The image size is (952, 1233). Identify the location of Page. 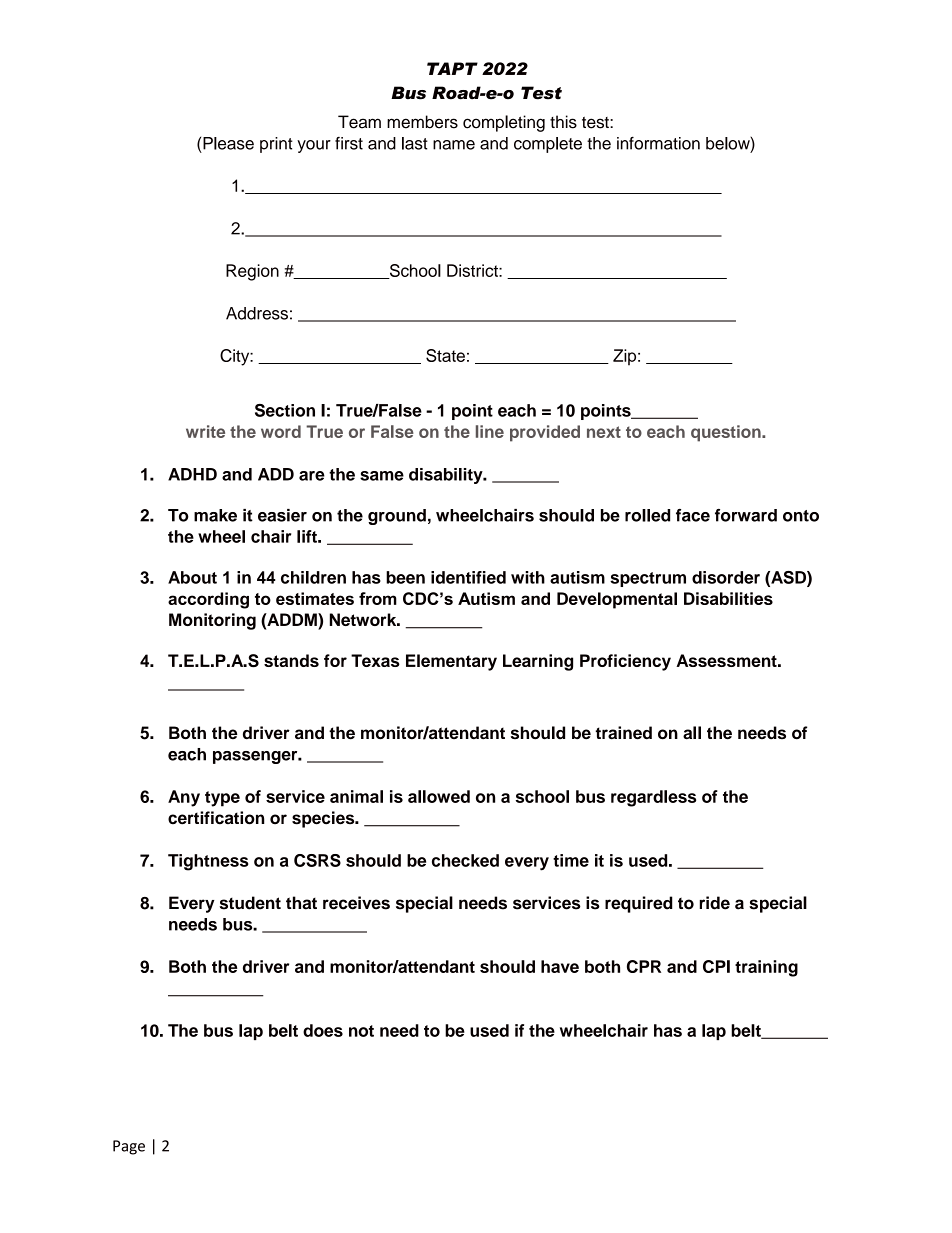
(129, 1147).
